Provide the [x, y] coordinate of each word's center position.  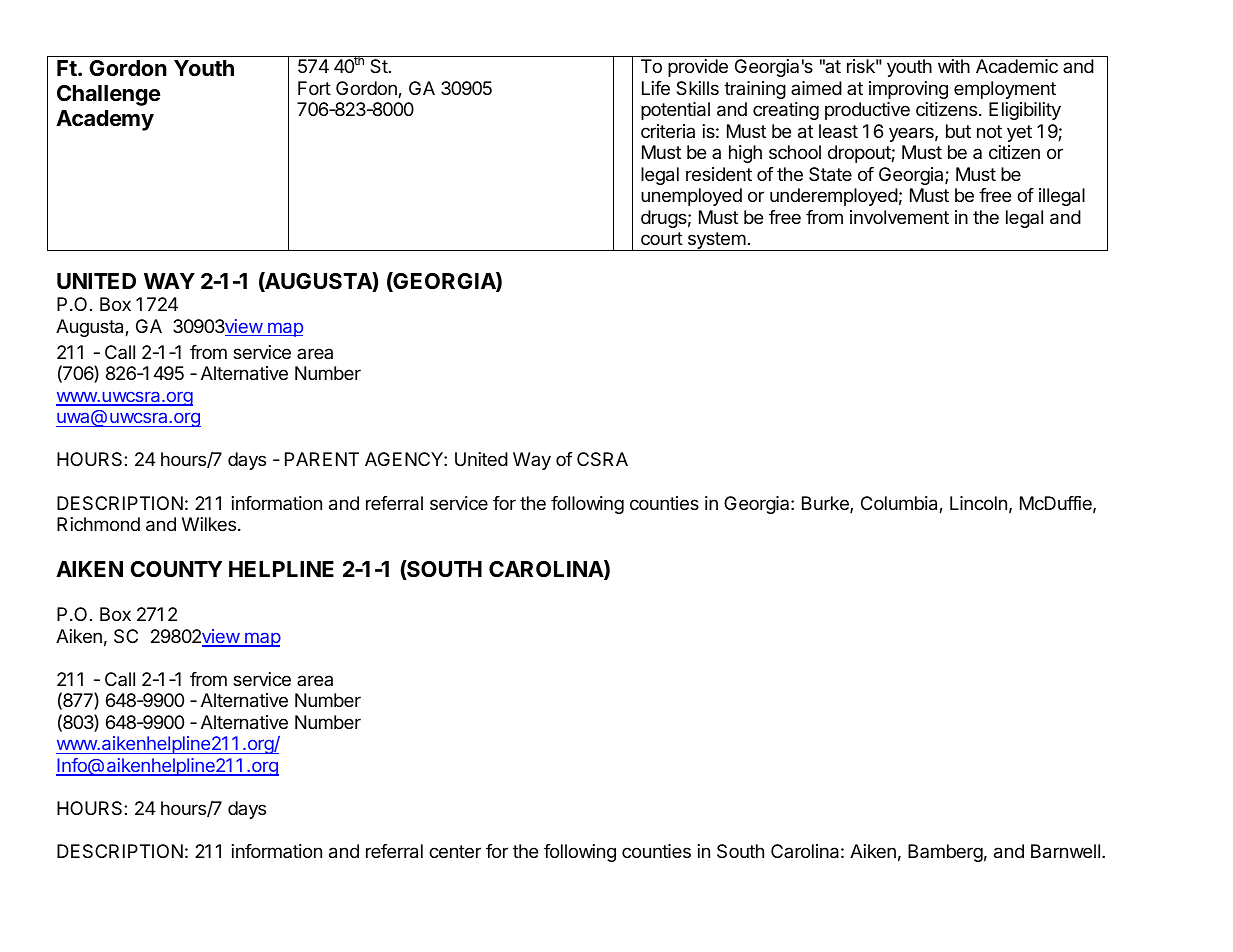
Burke [826, 504]
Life [656, 88]
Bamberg [945, 853]
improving [908, 90]
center [455, 851]
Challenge [108, 95]
